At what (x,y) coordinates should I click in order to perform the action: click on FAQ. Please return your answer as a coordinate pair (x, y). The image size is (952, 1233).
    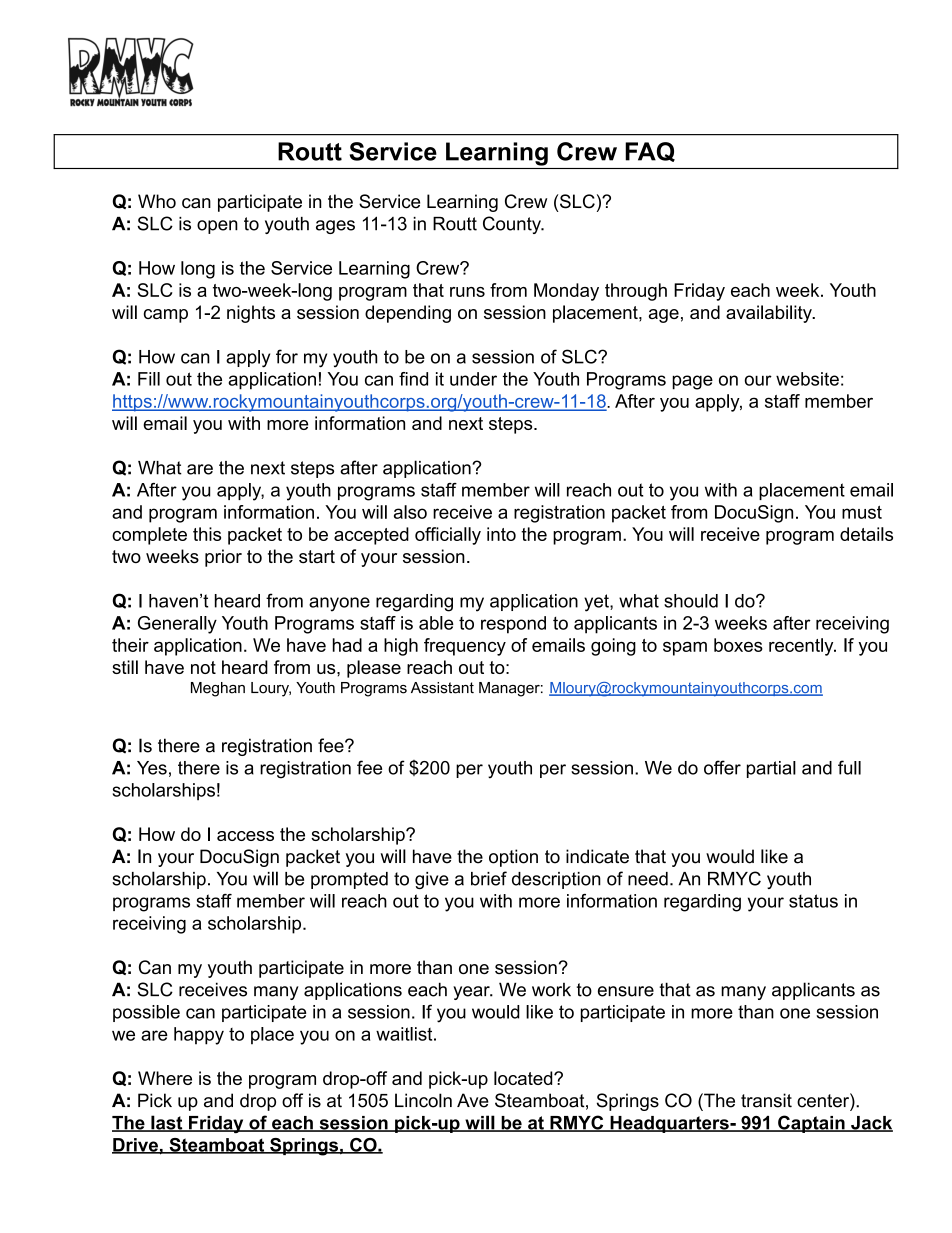
    Looking at the image, I should click on (650, 152).
